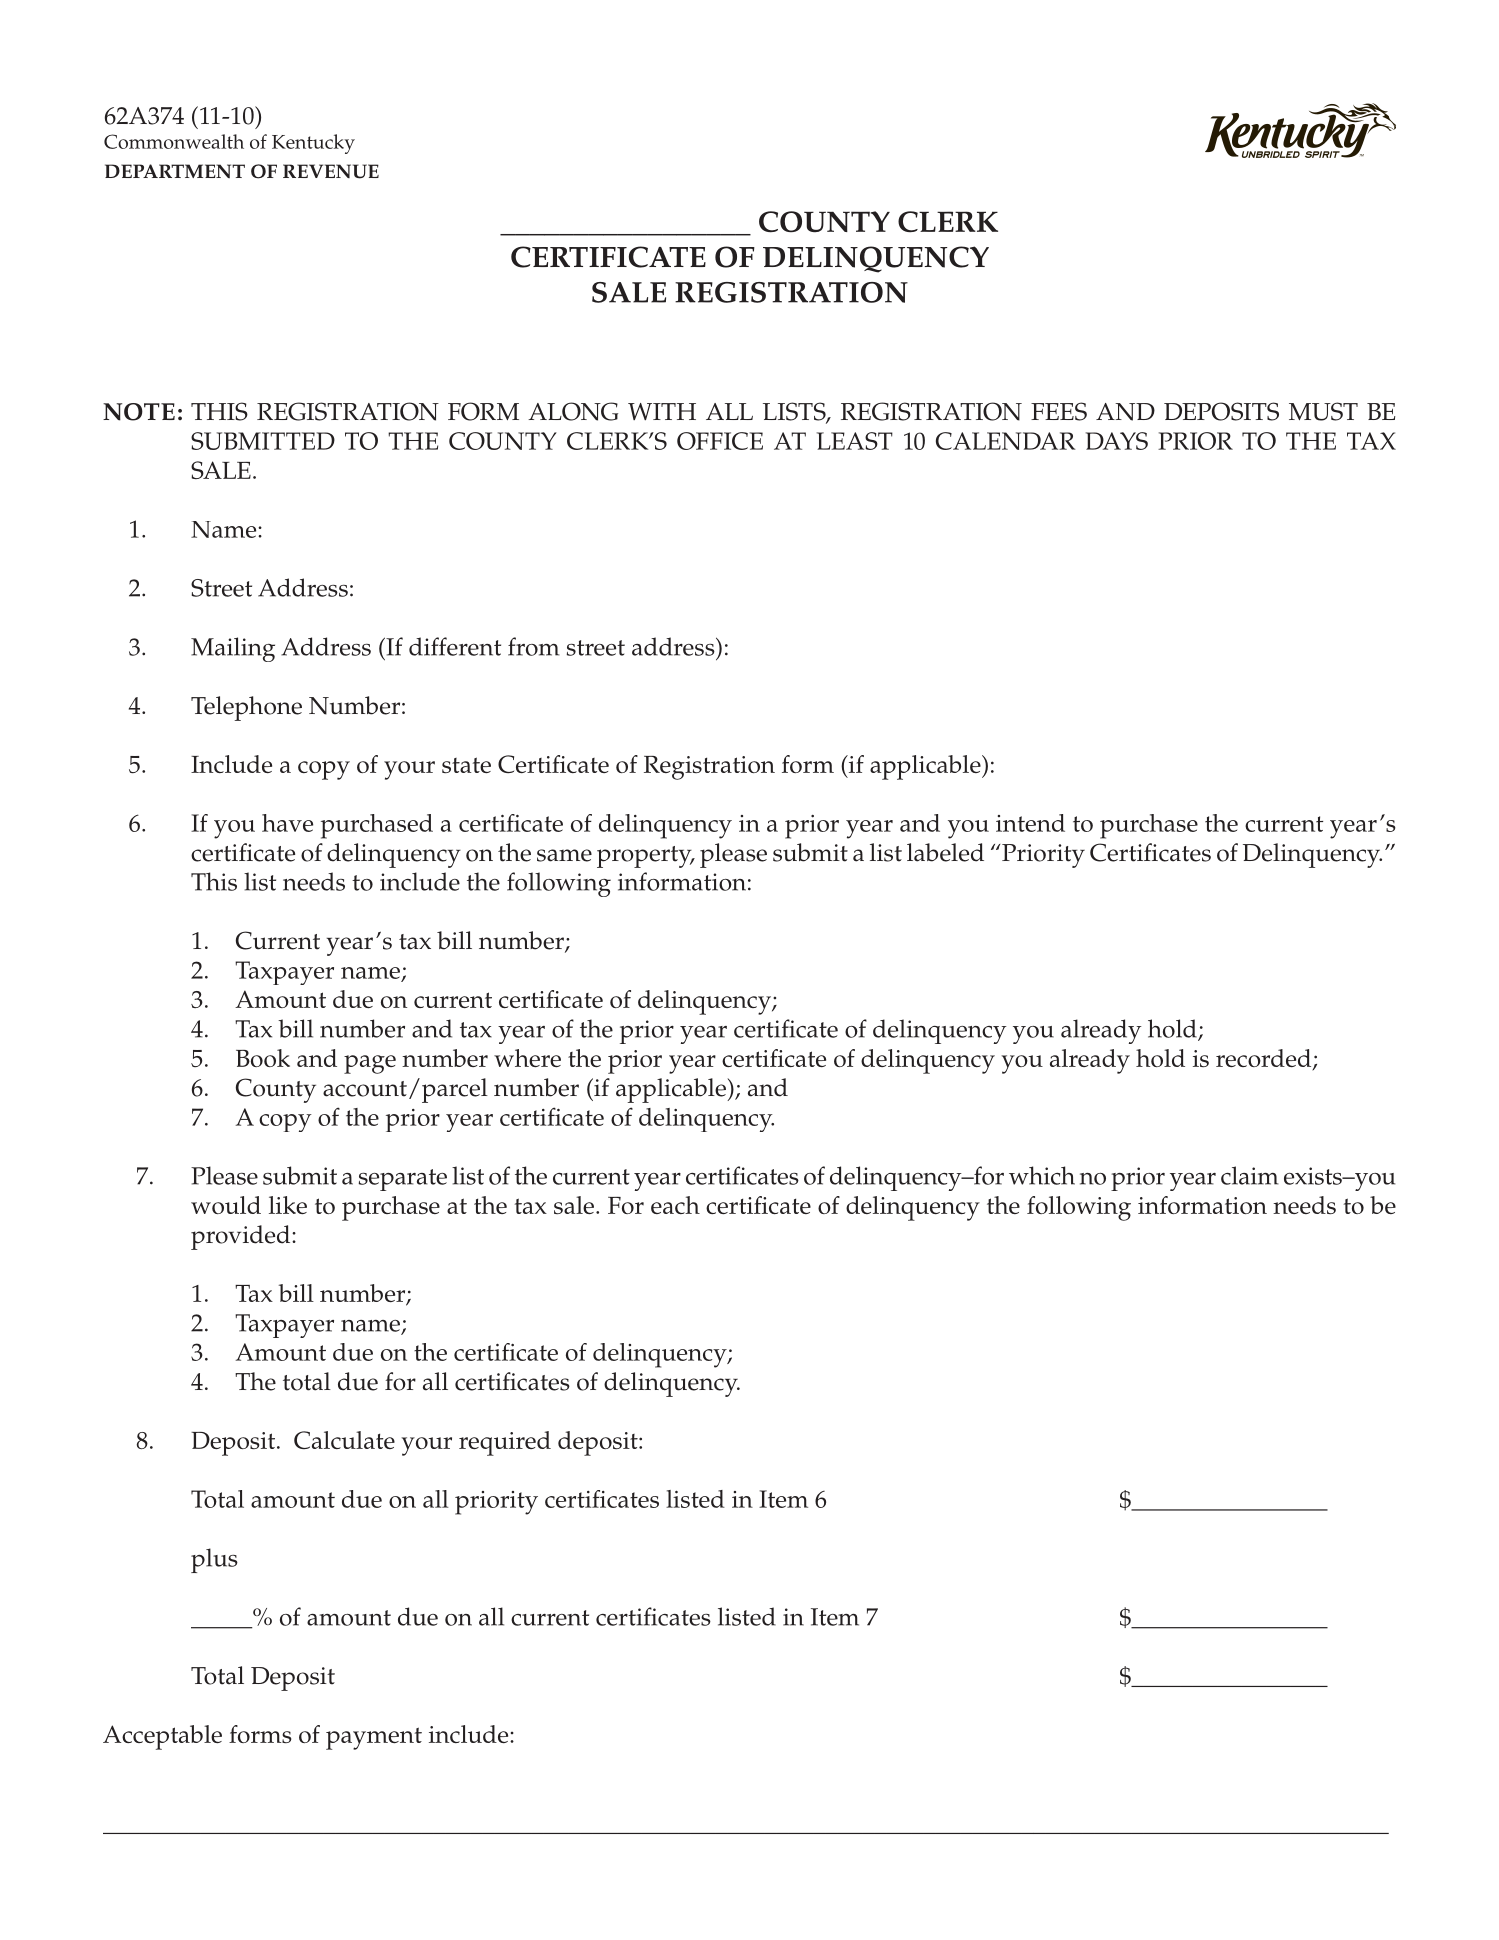 This document has height=1940, width=1499. Describe the element at coordinates (288, 1205) in the document. I see `like` at that location.
